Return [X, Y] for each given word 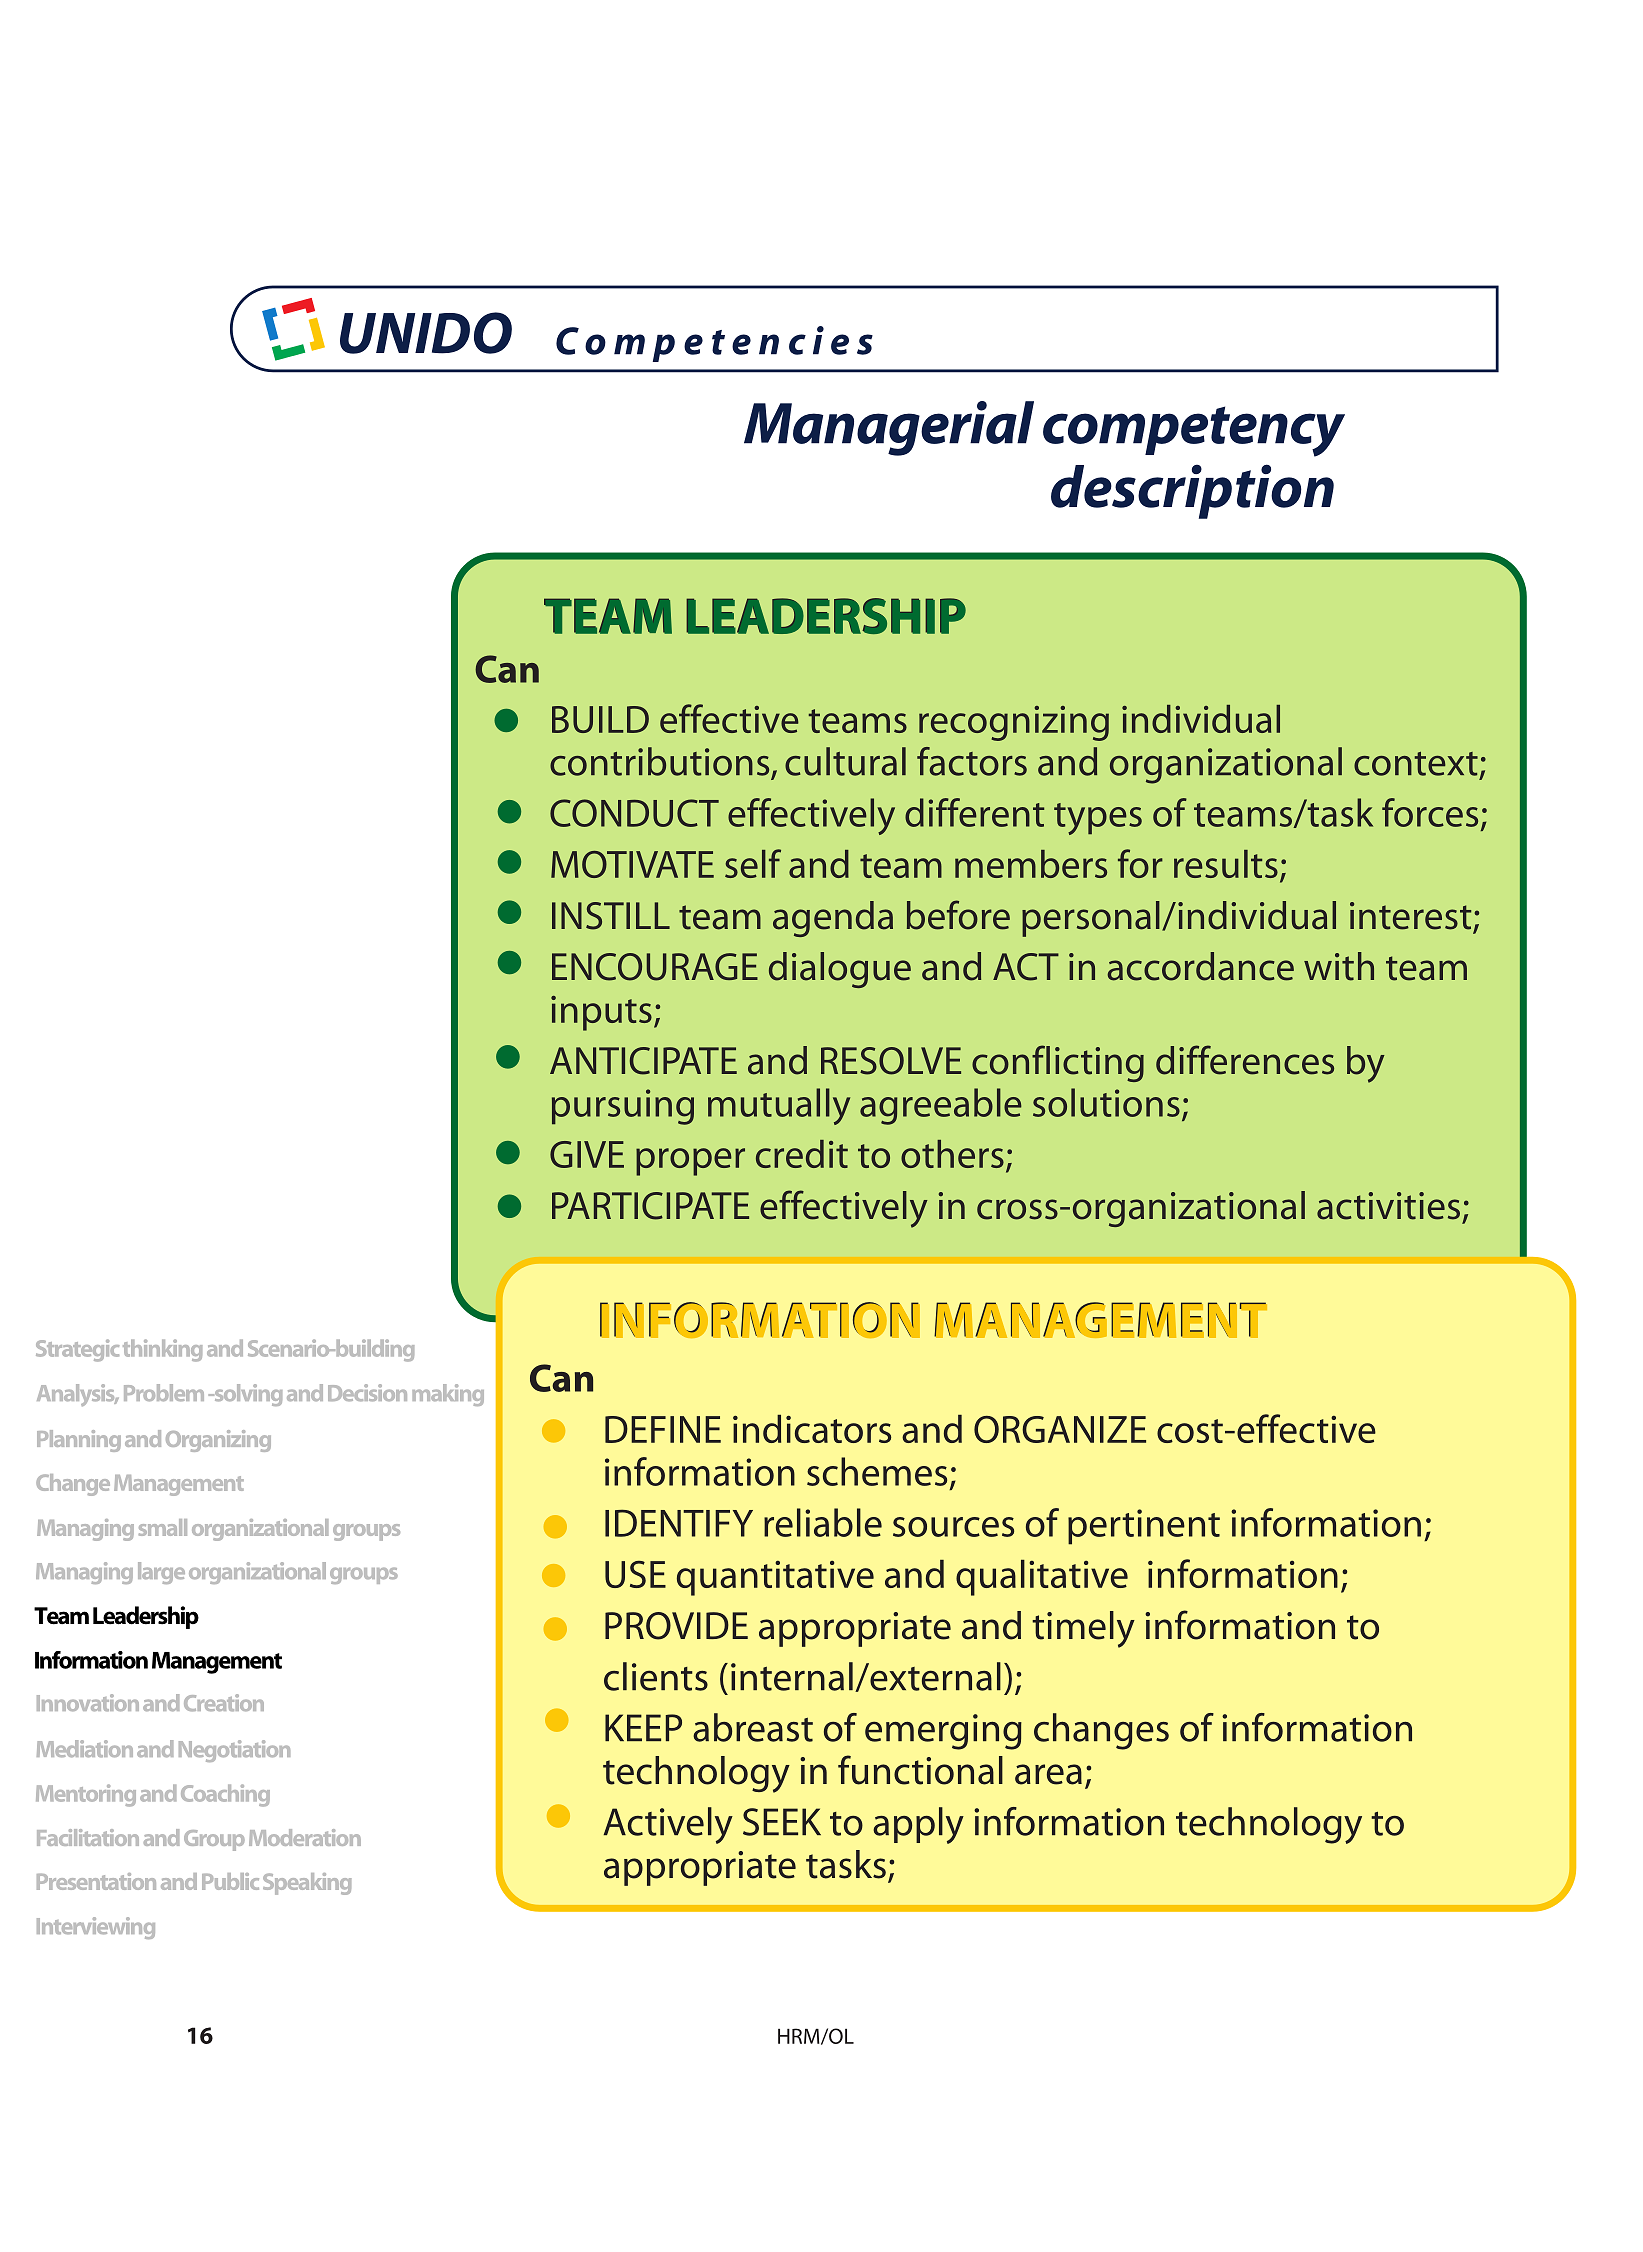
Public [230, 1881]
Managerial [889, 428]
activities [1388, 1206]
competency [1194, 431]
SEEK [782, 1822]
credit [802, 1154]
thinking [162, 1350]
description [1192, 491]
